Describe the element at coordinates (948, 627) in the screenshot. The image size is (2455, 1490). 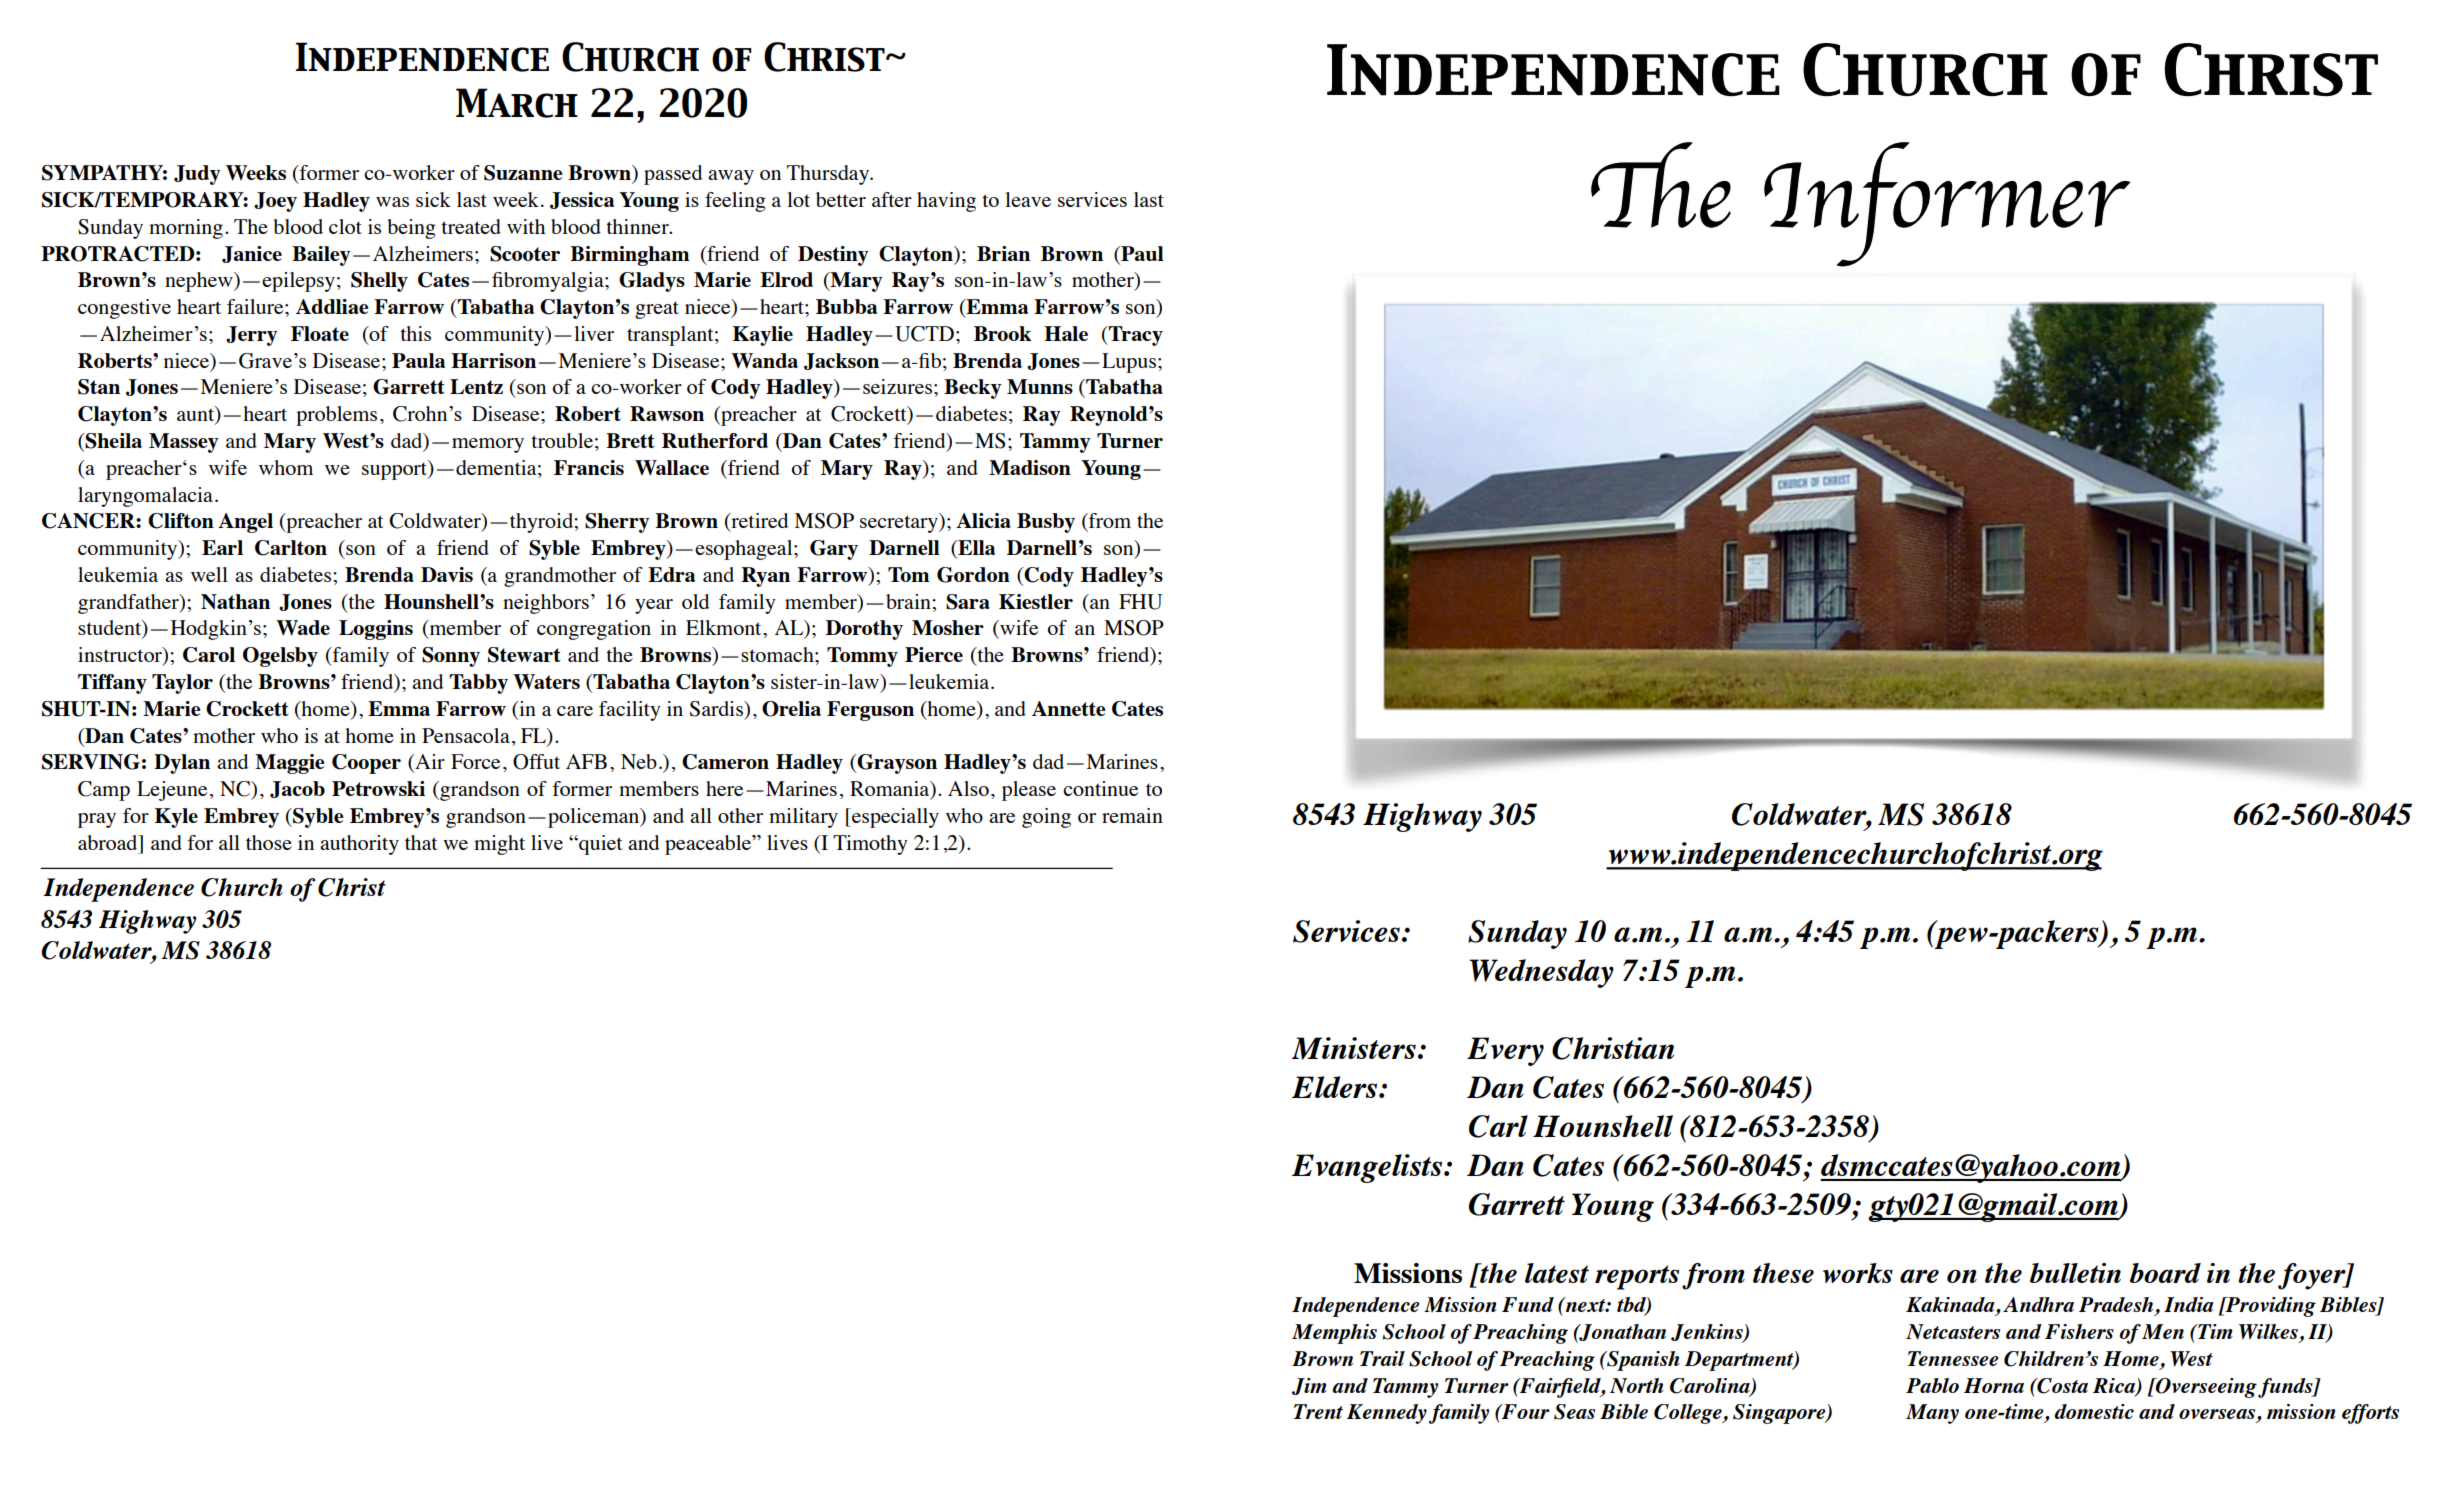
I see `Mosher` at that location.
